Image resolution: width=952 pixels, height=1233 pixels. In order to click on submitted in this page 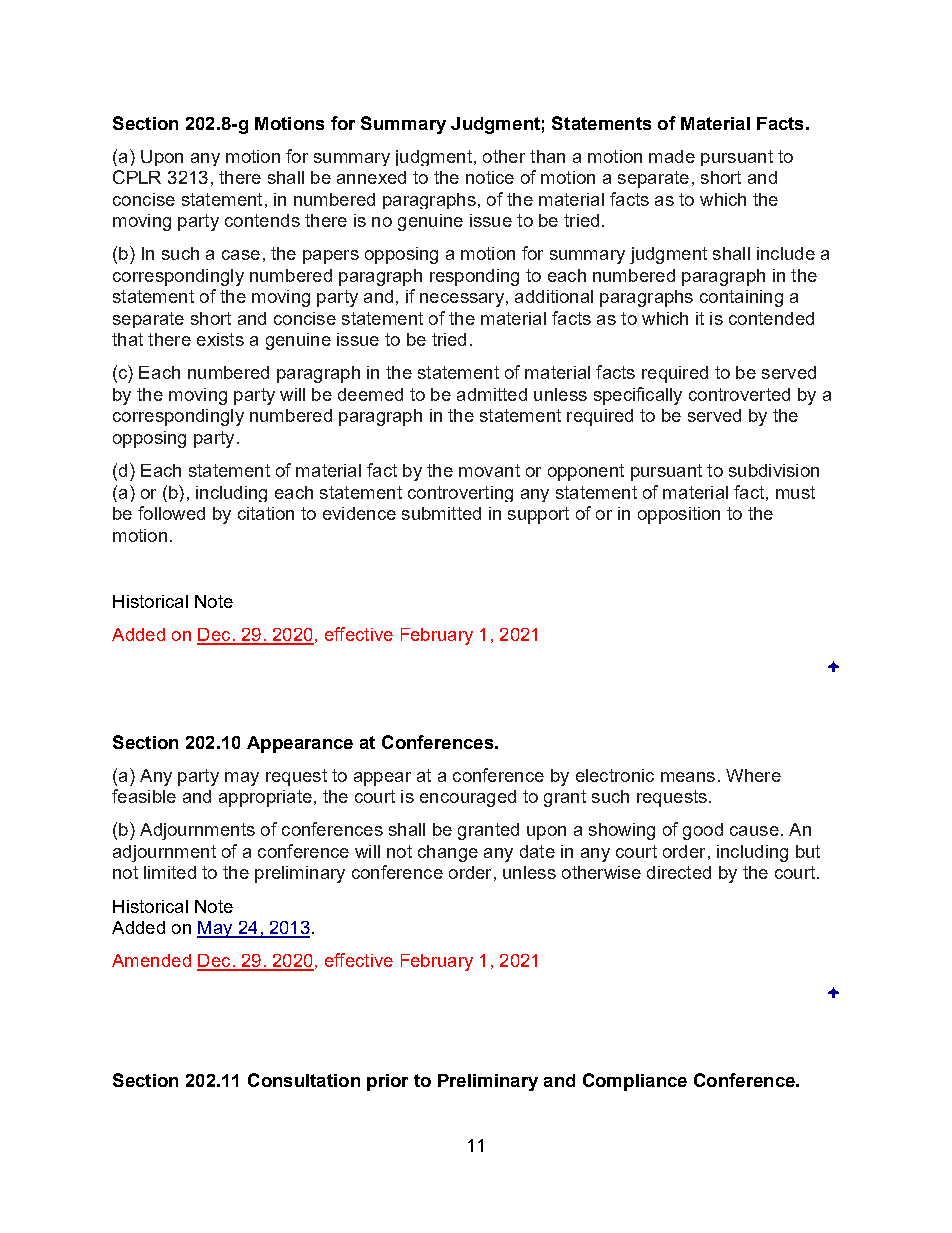, I will do `click(441, 513)`.
